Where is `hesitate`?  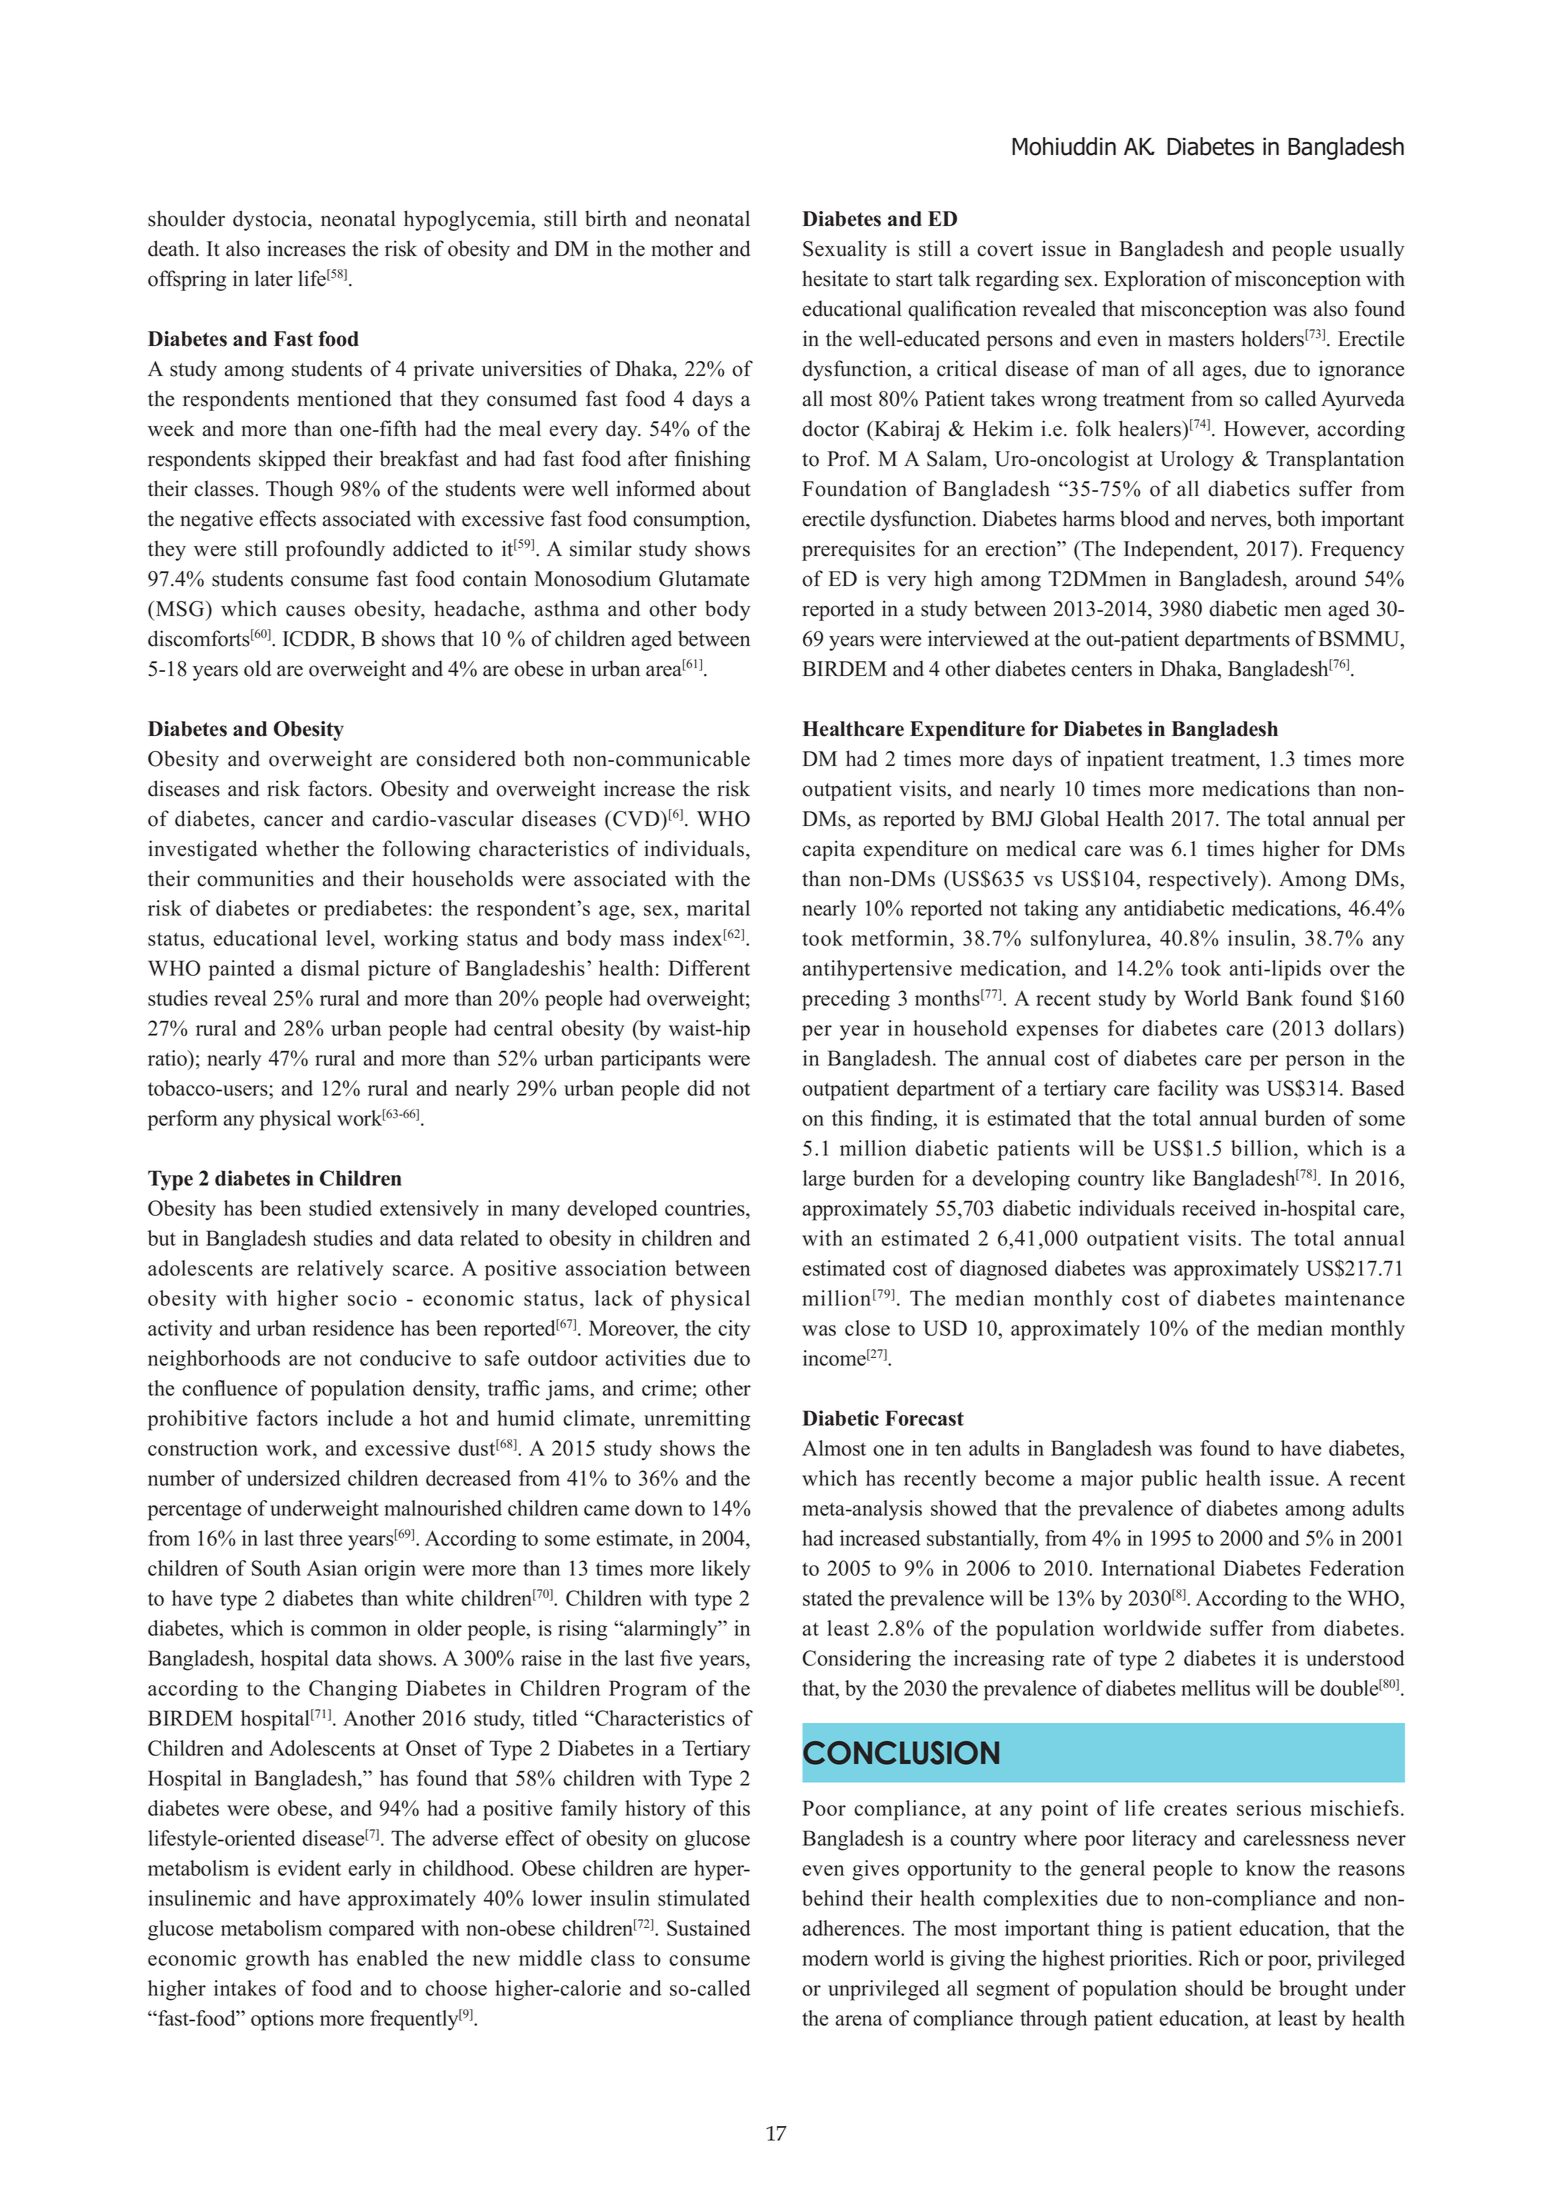 hesitate is located at coordinates (835, 278).
